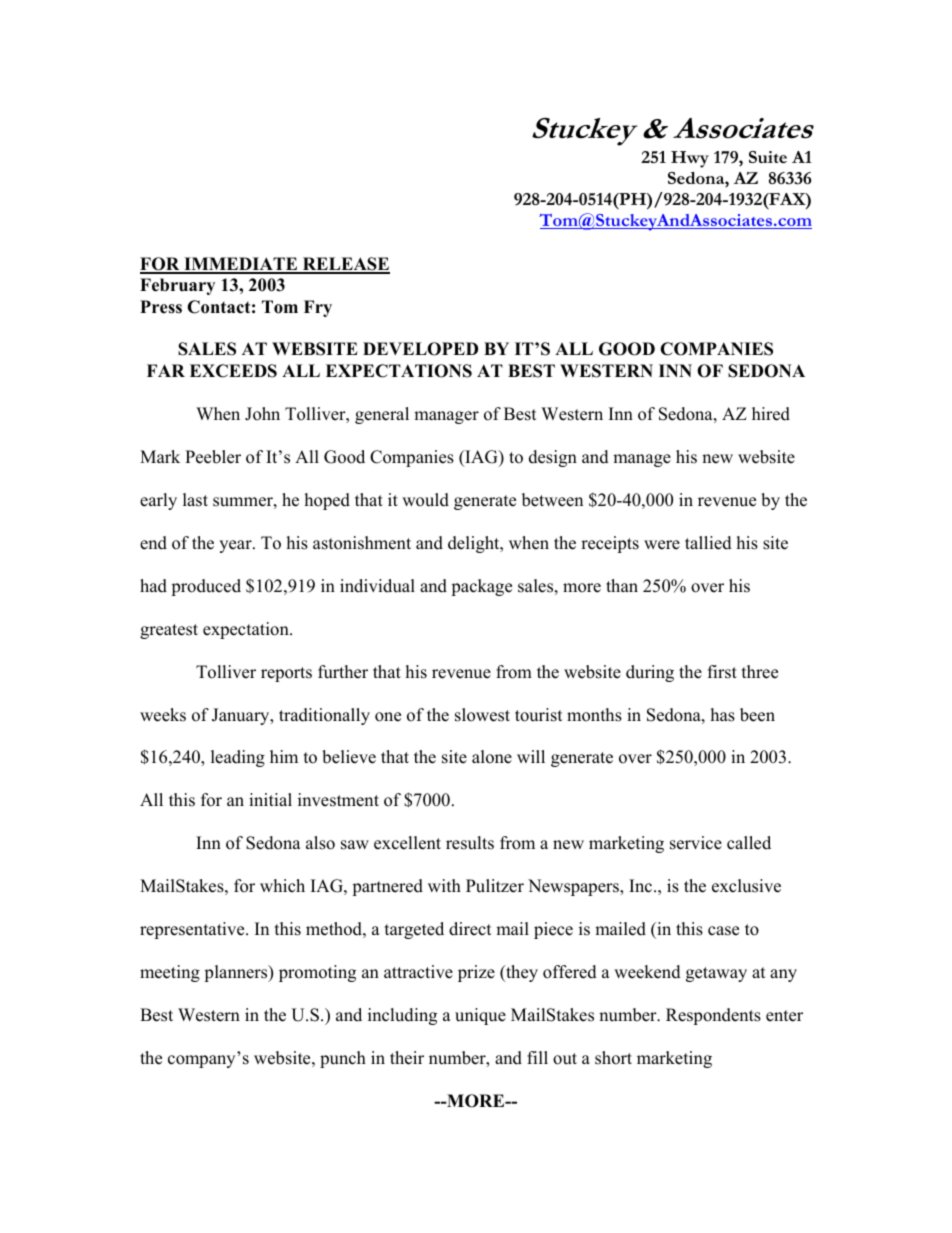  I want to click on produced, so click(206, 587).
